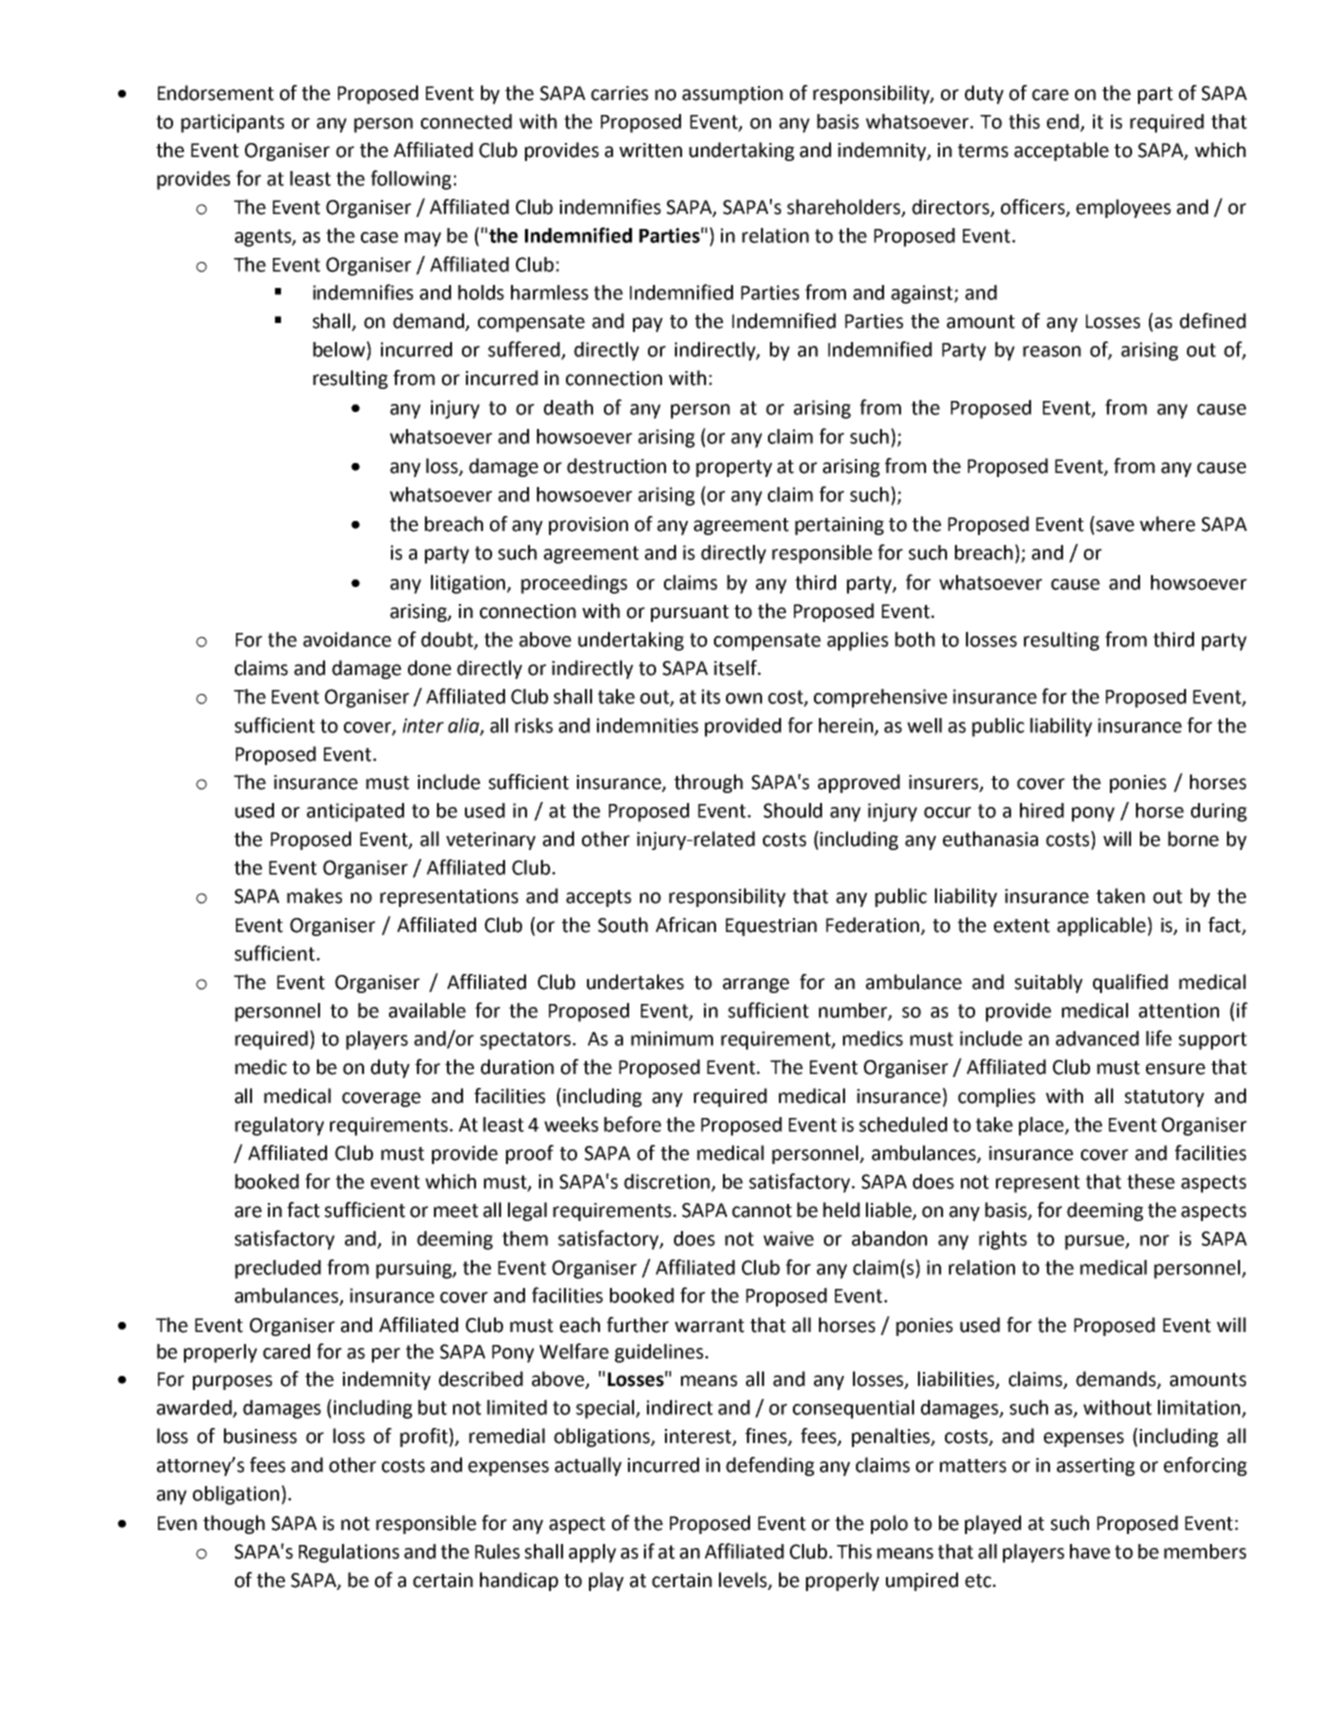  Describe the element at coordinates (469, 584) in the screenshot. I see `litigation` at that location.
